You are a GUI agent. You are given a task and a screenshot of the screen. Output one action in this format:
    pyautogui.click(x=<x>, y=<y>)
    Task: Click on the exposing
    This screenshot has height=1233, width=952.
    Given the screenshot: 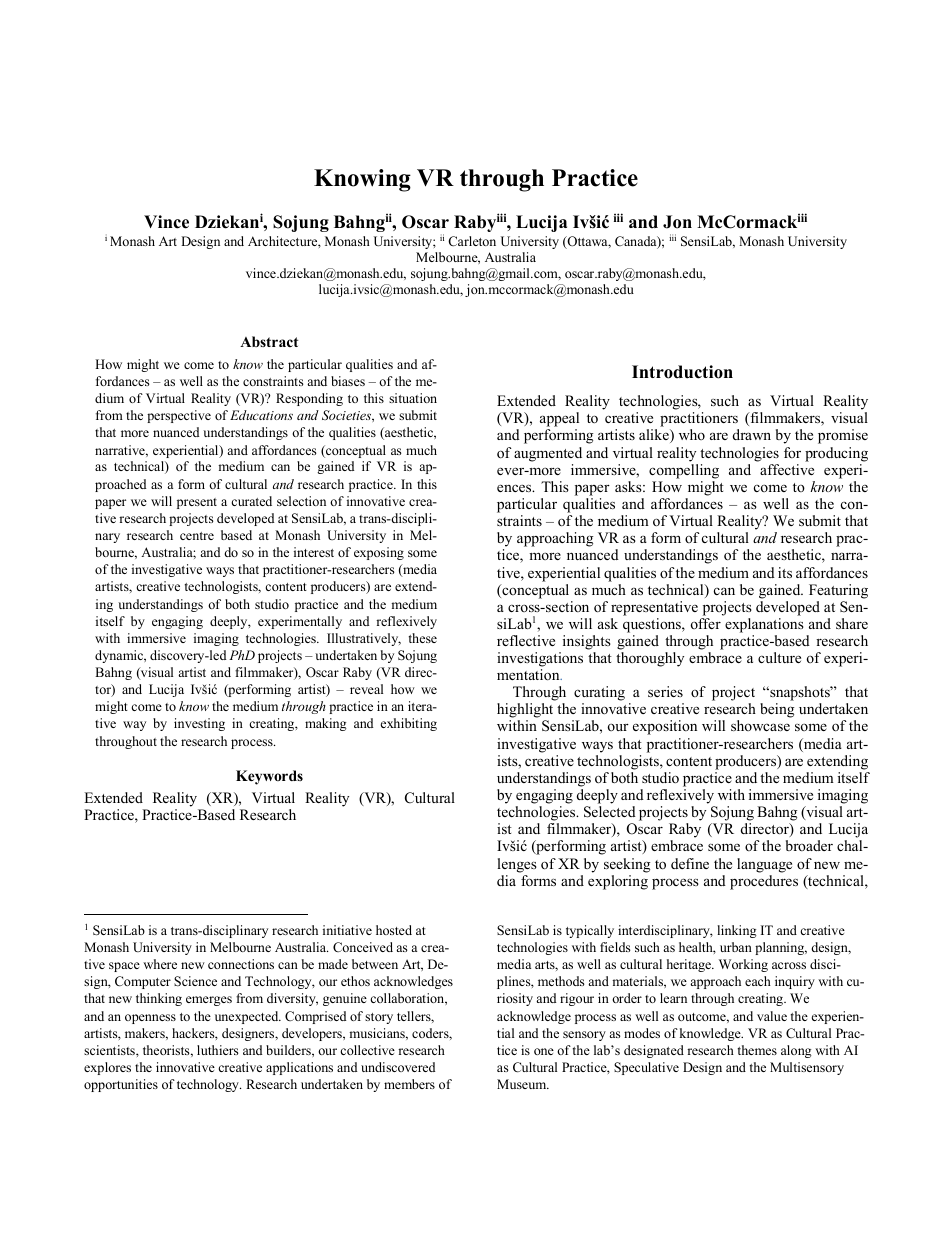 What is the action you would take?
    pyautogui.click(x=379, y=553)
